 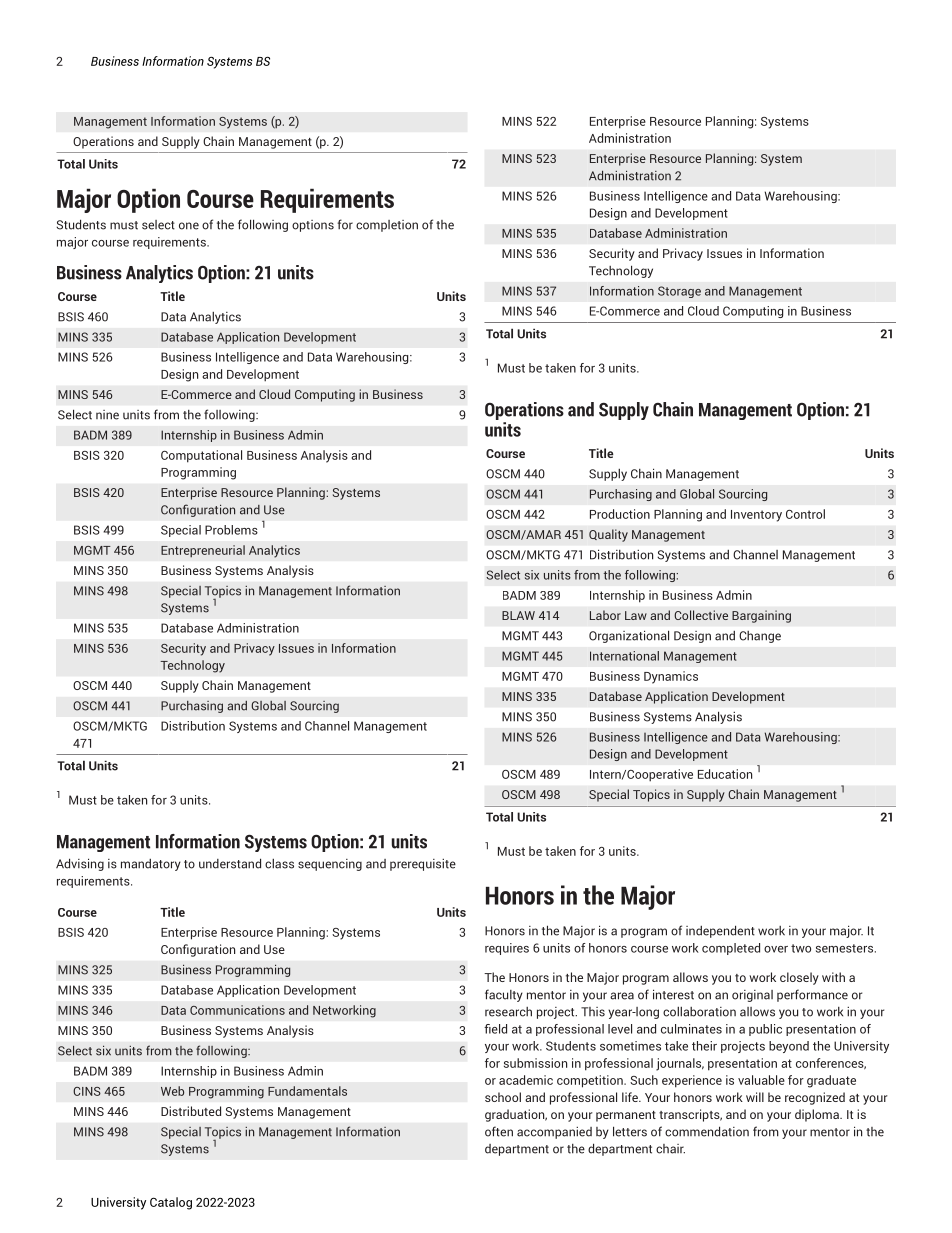 I want to click on Dynamics, so click(x=671, y=677).
